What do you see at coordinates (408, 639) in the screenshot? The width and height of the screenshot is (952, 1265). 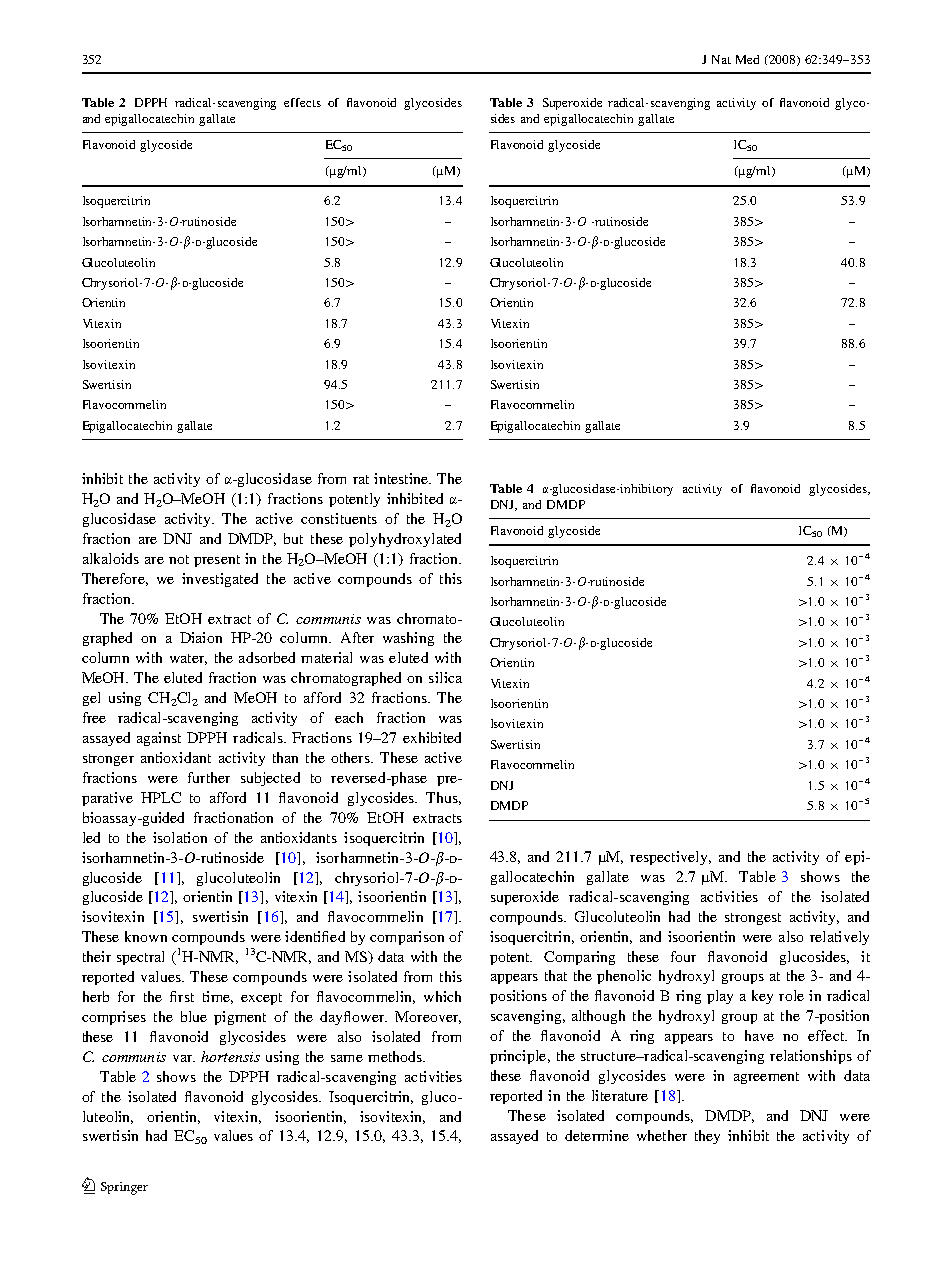 I see `washing` at bounding box center [408, 639].
